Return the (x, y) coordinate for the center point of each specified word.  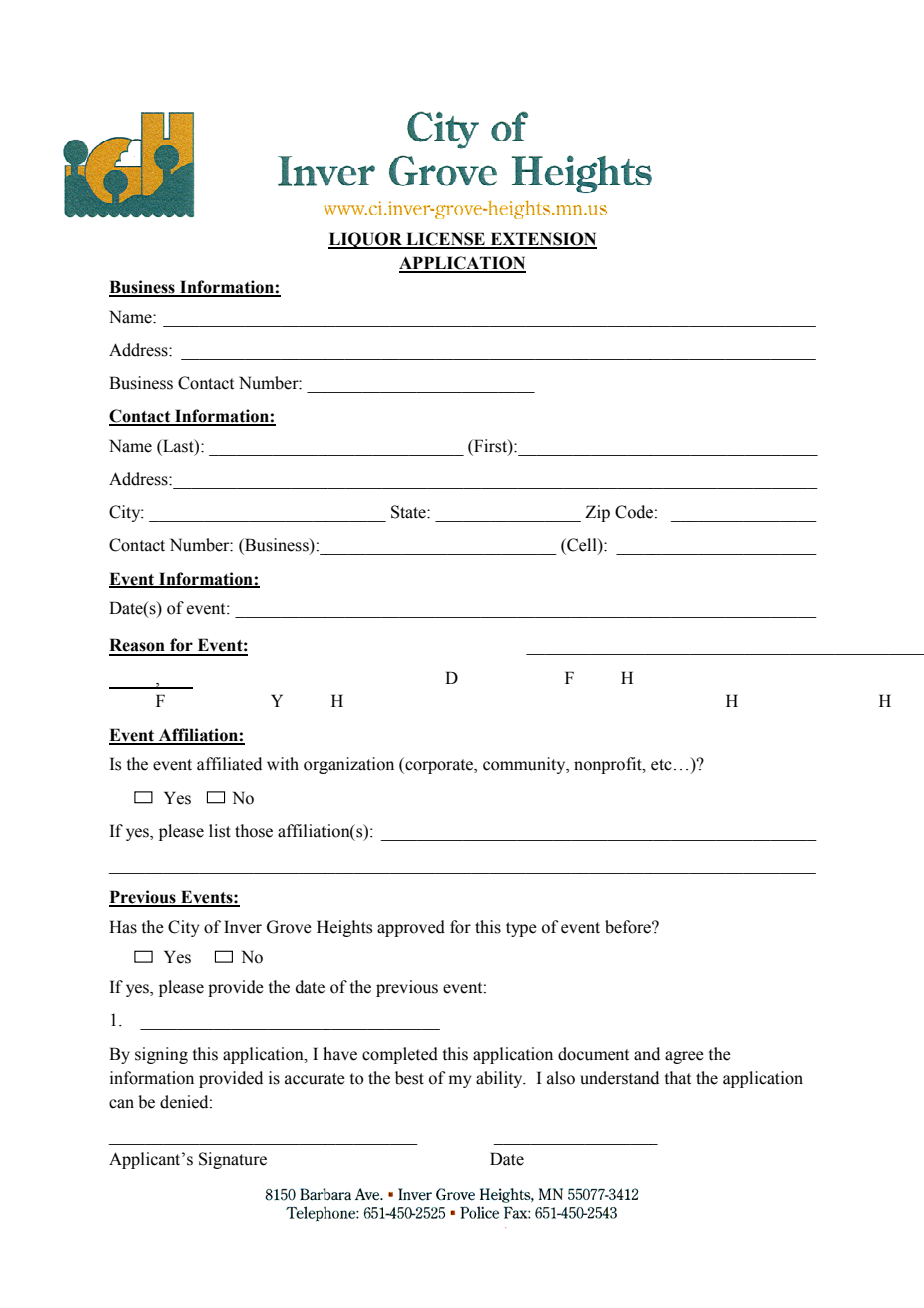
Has (123, 927)
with (283, 763)
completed (400, 1055)
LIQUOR (366, 240)
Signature (233, 1160)
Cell (582, 546)
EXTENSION (542, 240)
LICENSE (445, 240)
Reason (137, 645)
